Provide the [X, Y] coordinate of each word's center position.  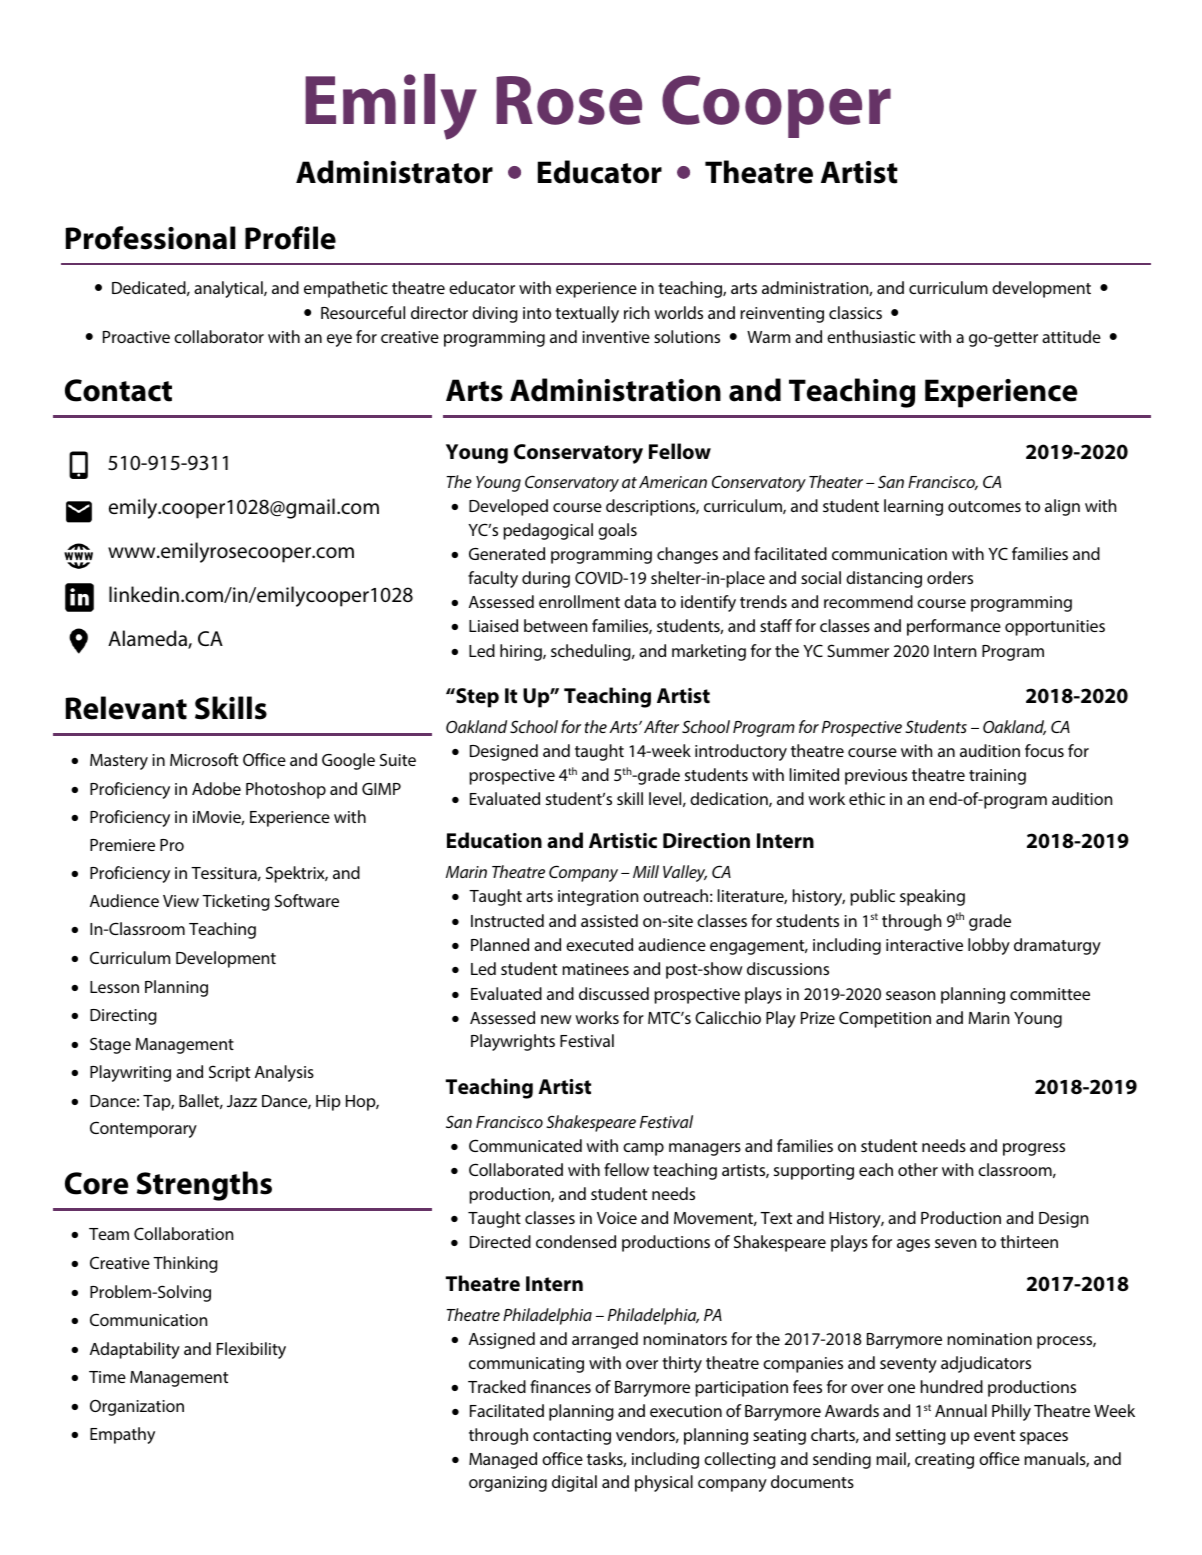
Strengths [204, 1186]
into [537, 313]
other [918, 1169]
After [661, 726]
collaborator [219, 336]
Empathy [122, 1435]
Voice [617, 1218]
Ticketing [236, 902]
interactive [924, 945]
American [673, 482]
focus [1044, 750]
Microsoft [204, 759]
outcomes [984, 506]
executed [599, 944]
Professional [151, 238]
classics [855, 312]
